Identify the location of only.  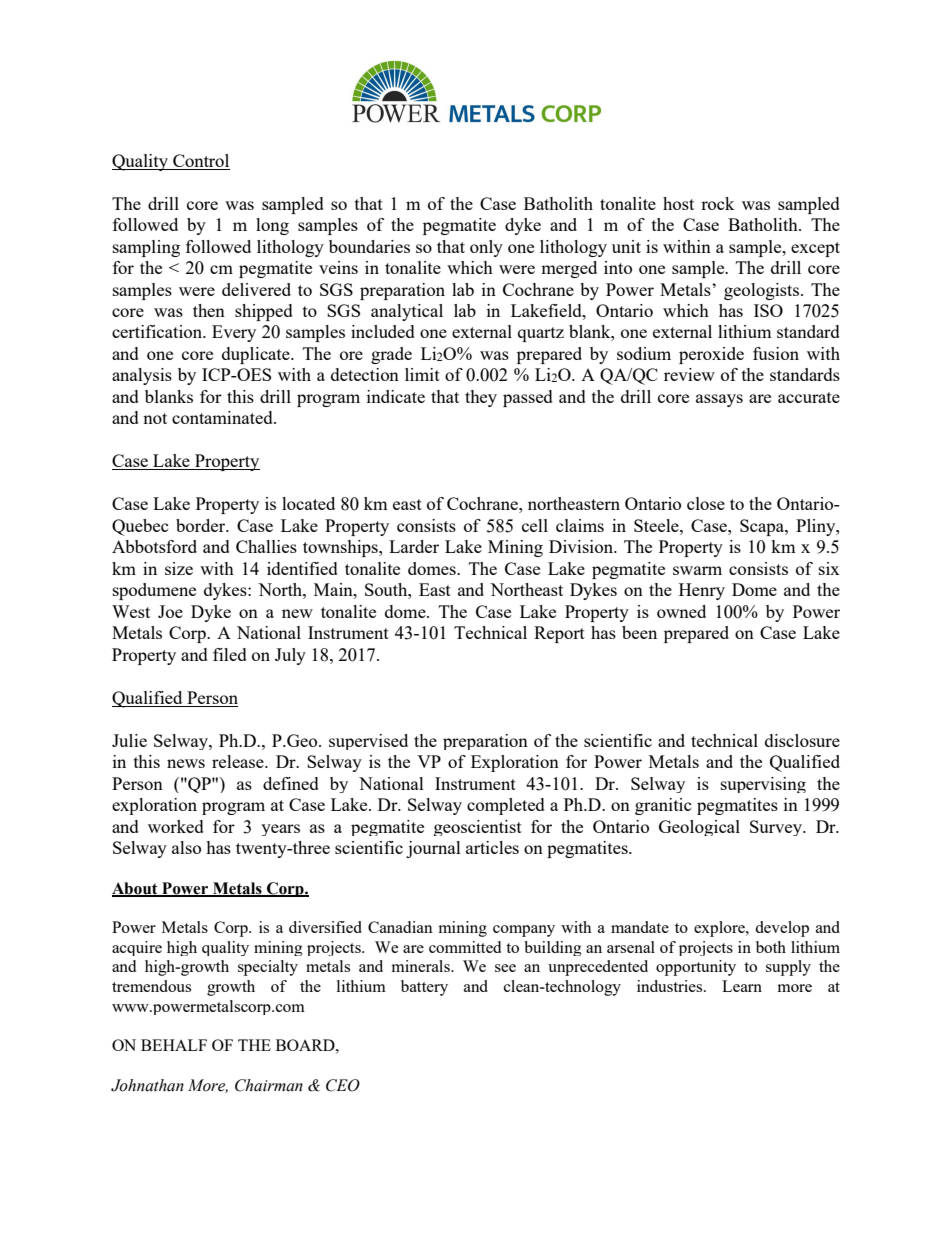
(486, 248).
